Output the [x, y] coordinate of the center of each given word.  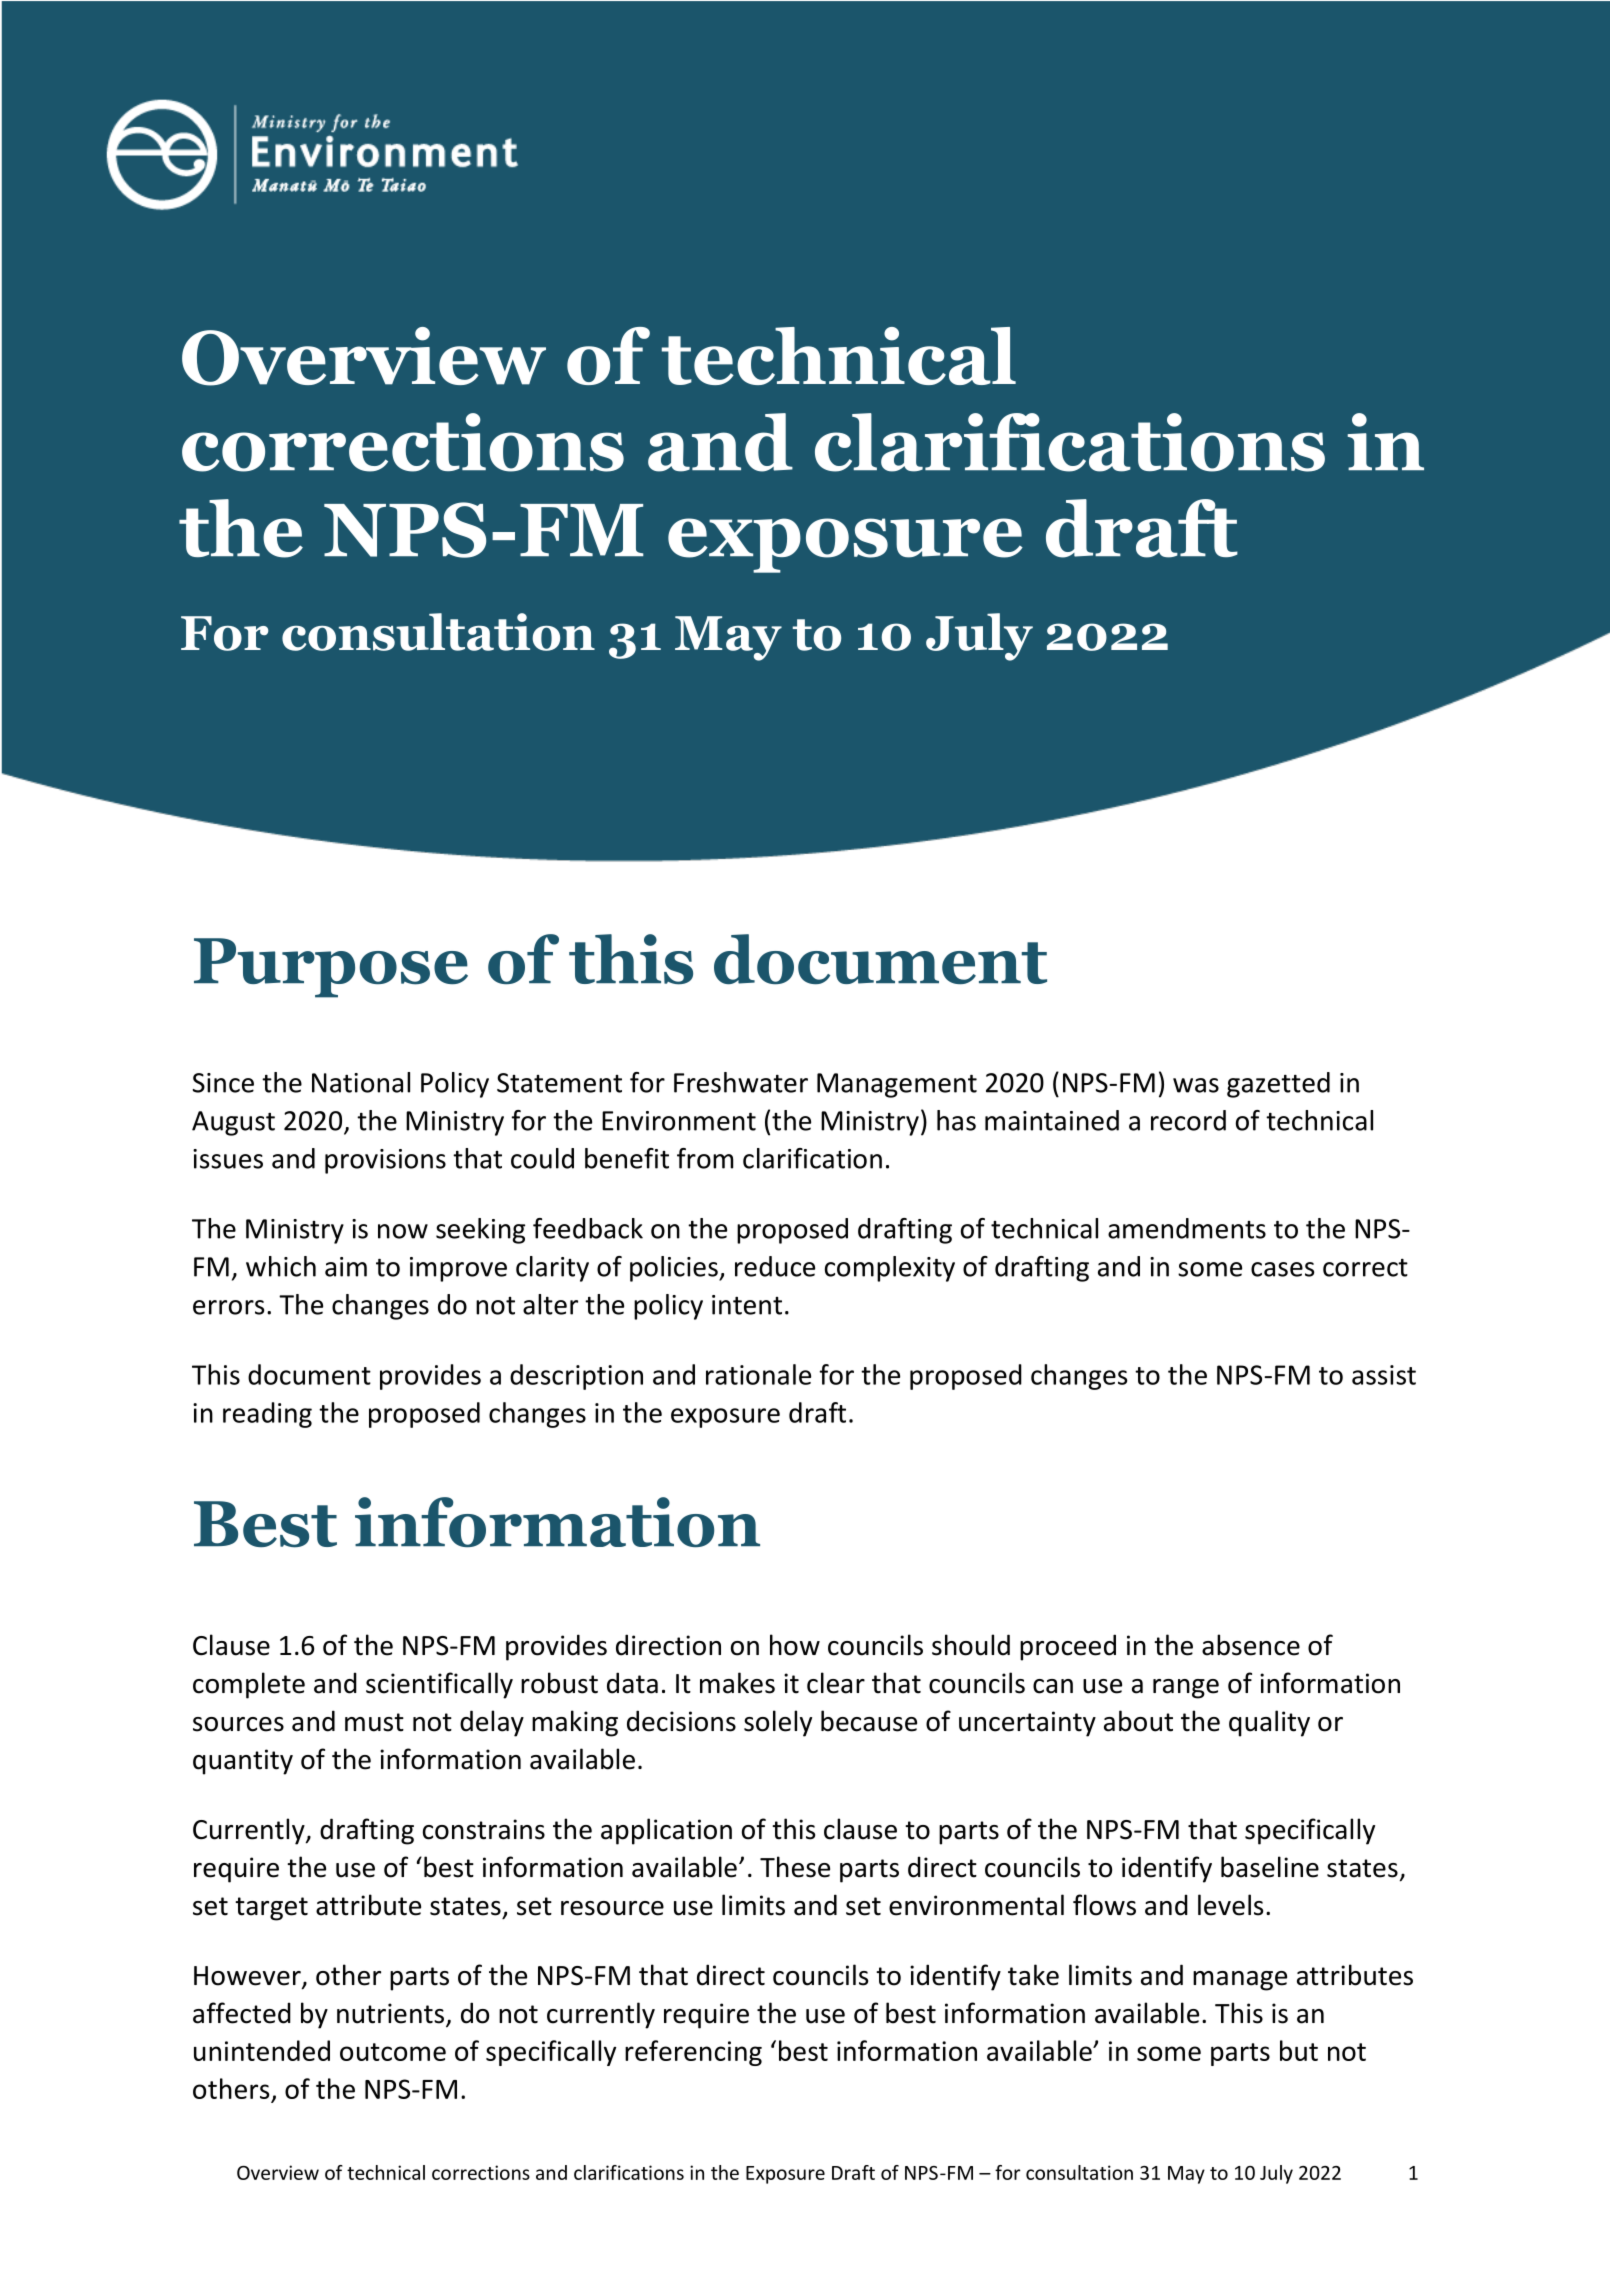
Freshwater [741, 1082]
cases [1282, 1269]
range [1186, 1689]
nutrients [392, 2014]
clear [836, 1683]
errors [228, 1307]
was [1196, 1085]
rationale [758, 1374]
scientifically [439, 1685]
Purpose [331, 968]
